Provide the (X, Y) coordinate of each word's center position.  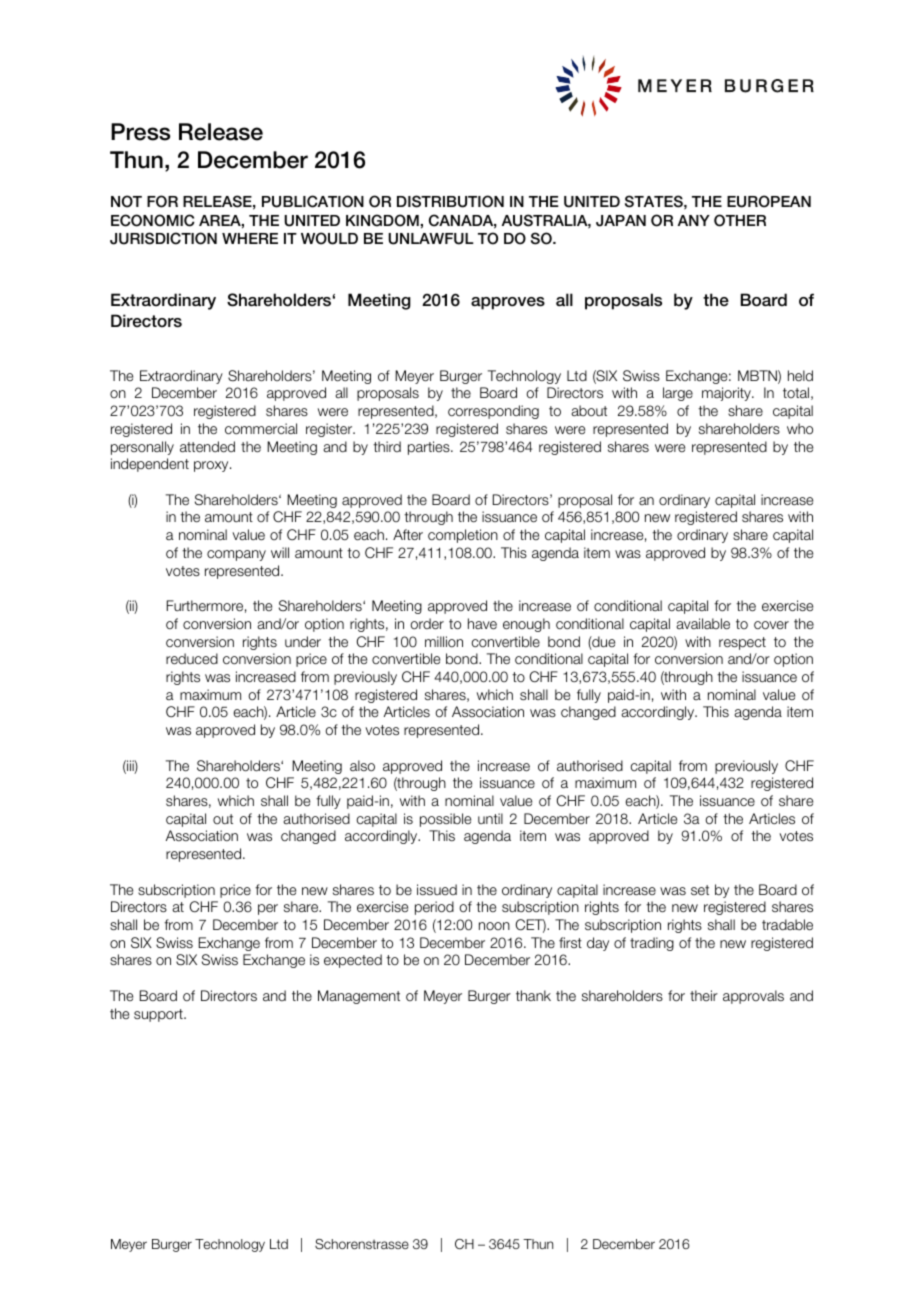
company (236, 555)
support (159, 1015)
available (703, 624)
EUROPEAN (769, 201)
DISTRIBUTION (450, 201)
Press (140, 132)
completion (463, 536)
